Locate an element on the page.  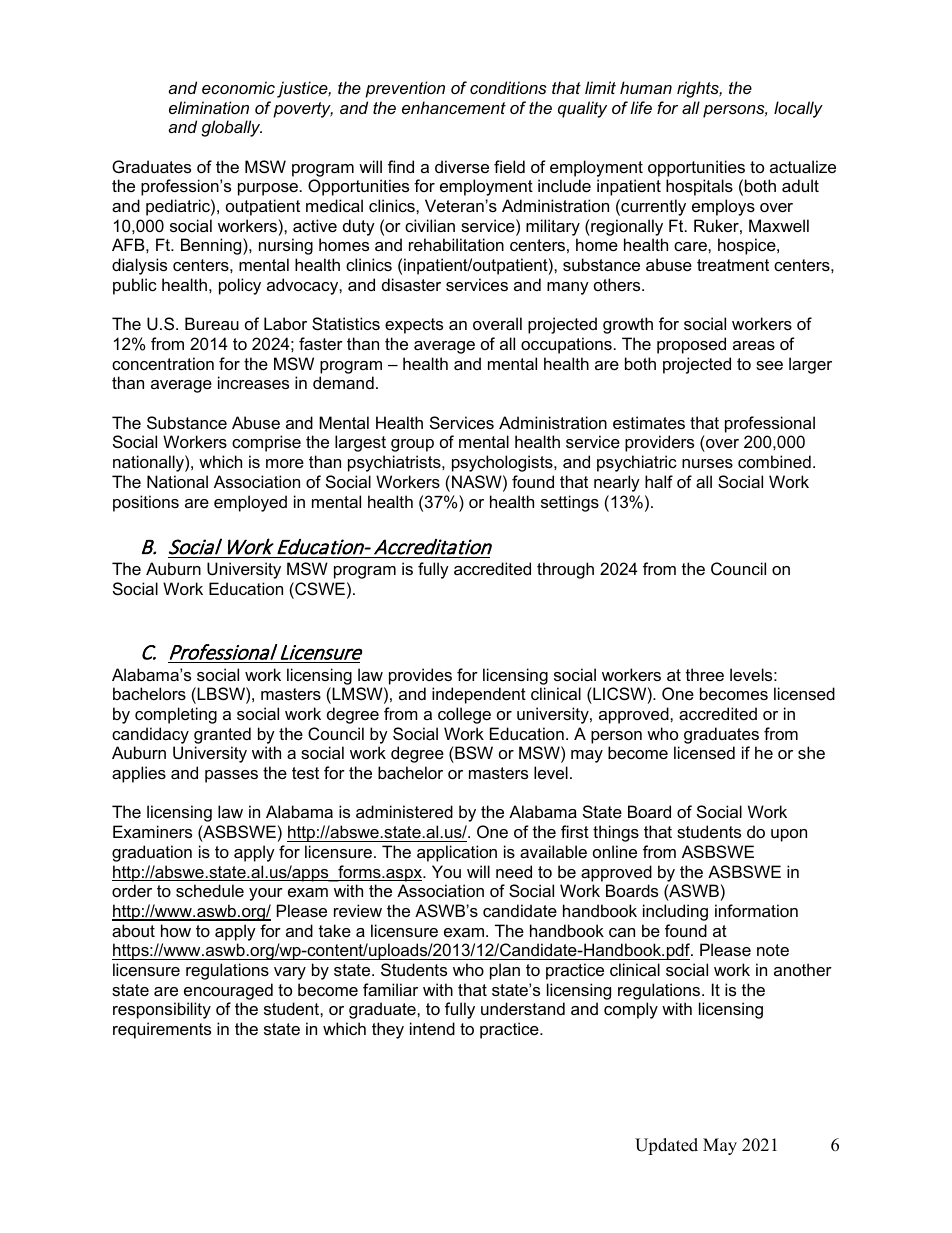
application is located at coordinates (457, 853).
